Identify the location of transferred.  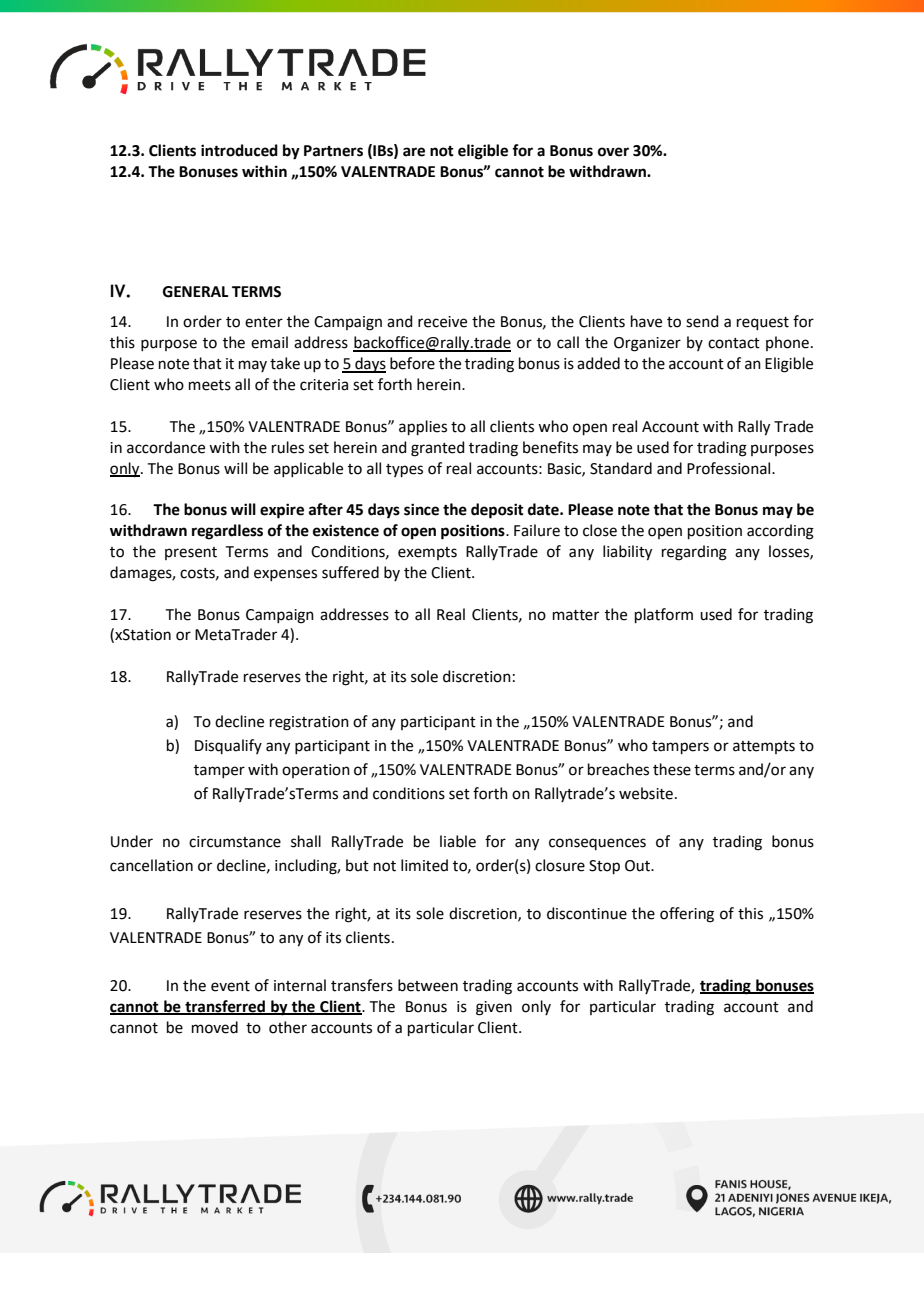
(225, 1007).
